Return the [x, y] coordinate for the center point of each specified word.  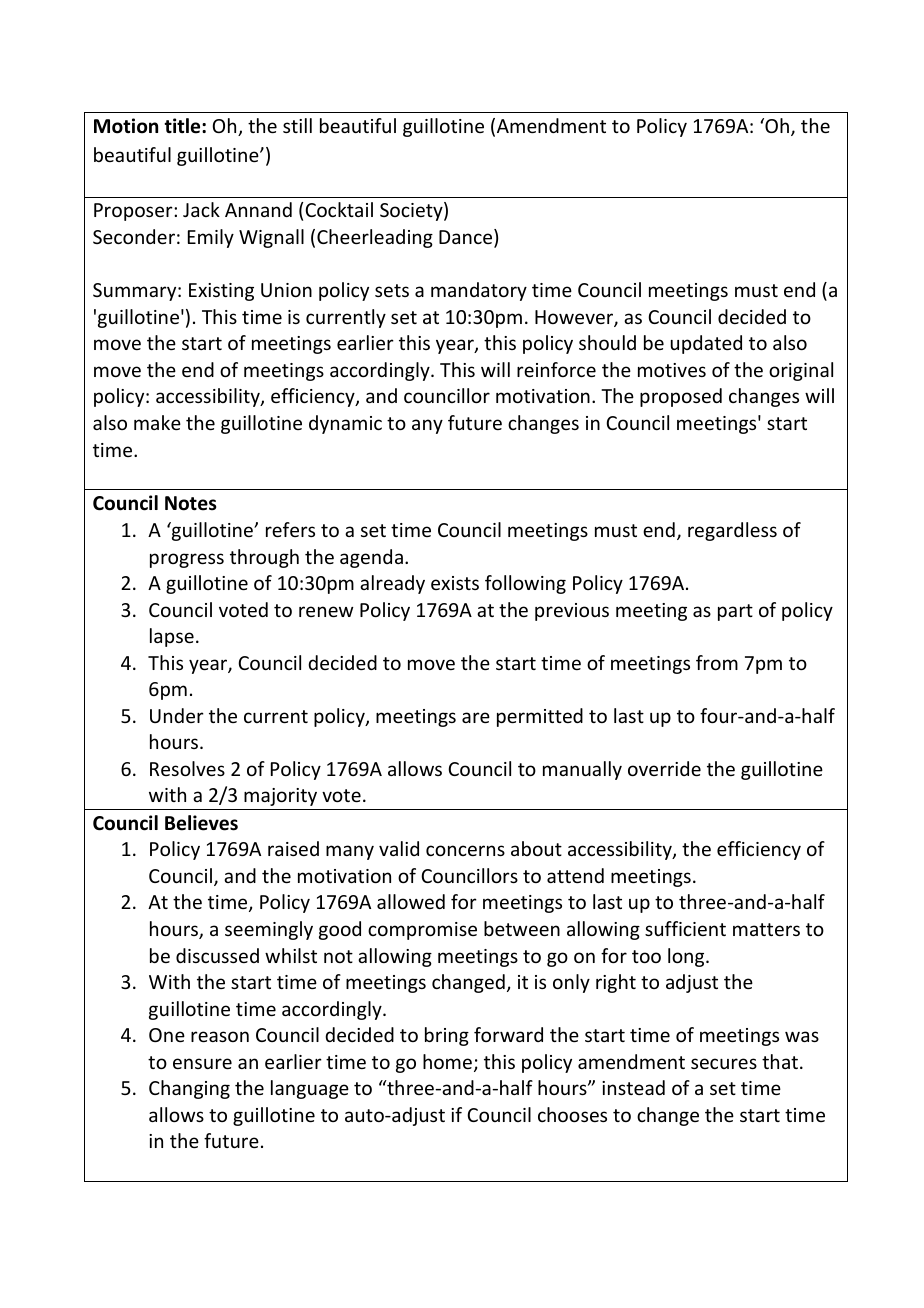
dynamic [345, 424]
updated [706, 344]
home [447, 1061]
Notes [191, 503]
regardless [732, 531]
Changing [189, 1089]
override [664, 768]
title [183, 126]
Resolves [187, 768]
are [476, 717]
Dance [467, 238]
